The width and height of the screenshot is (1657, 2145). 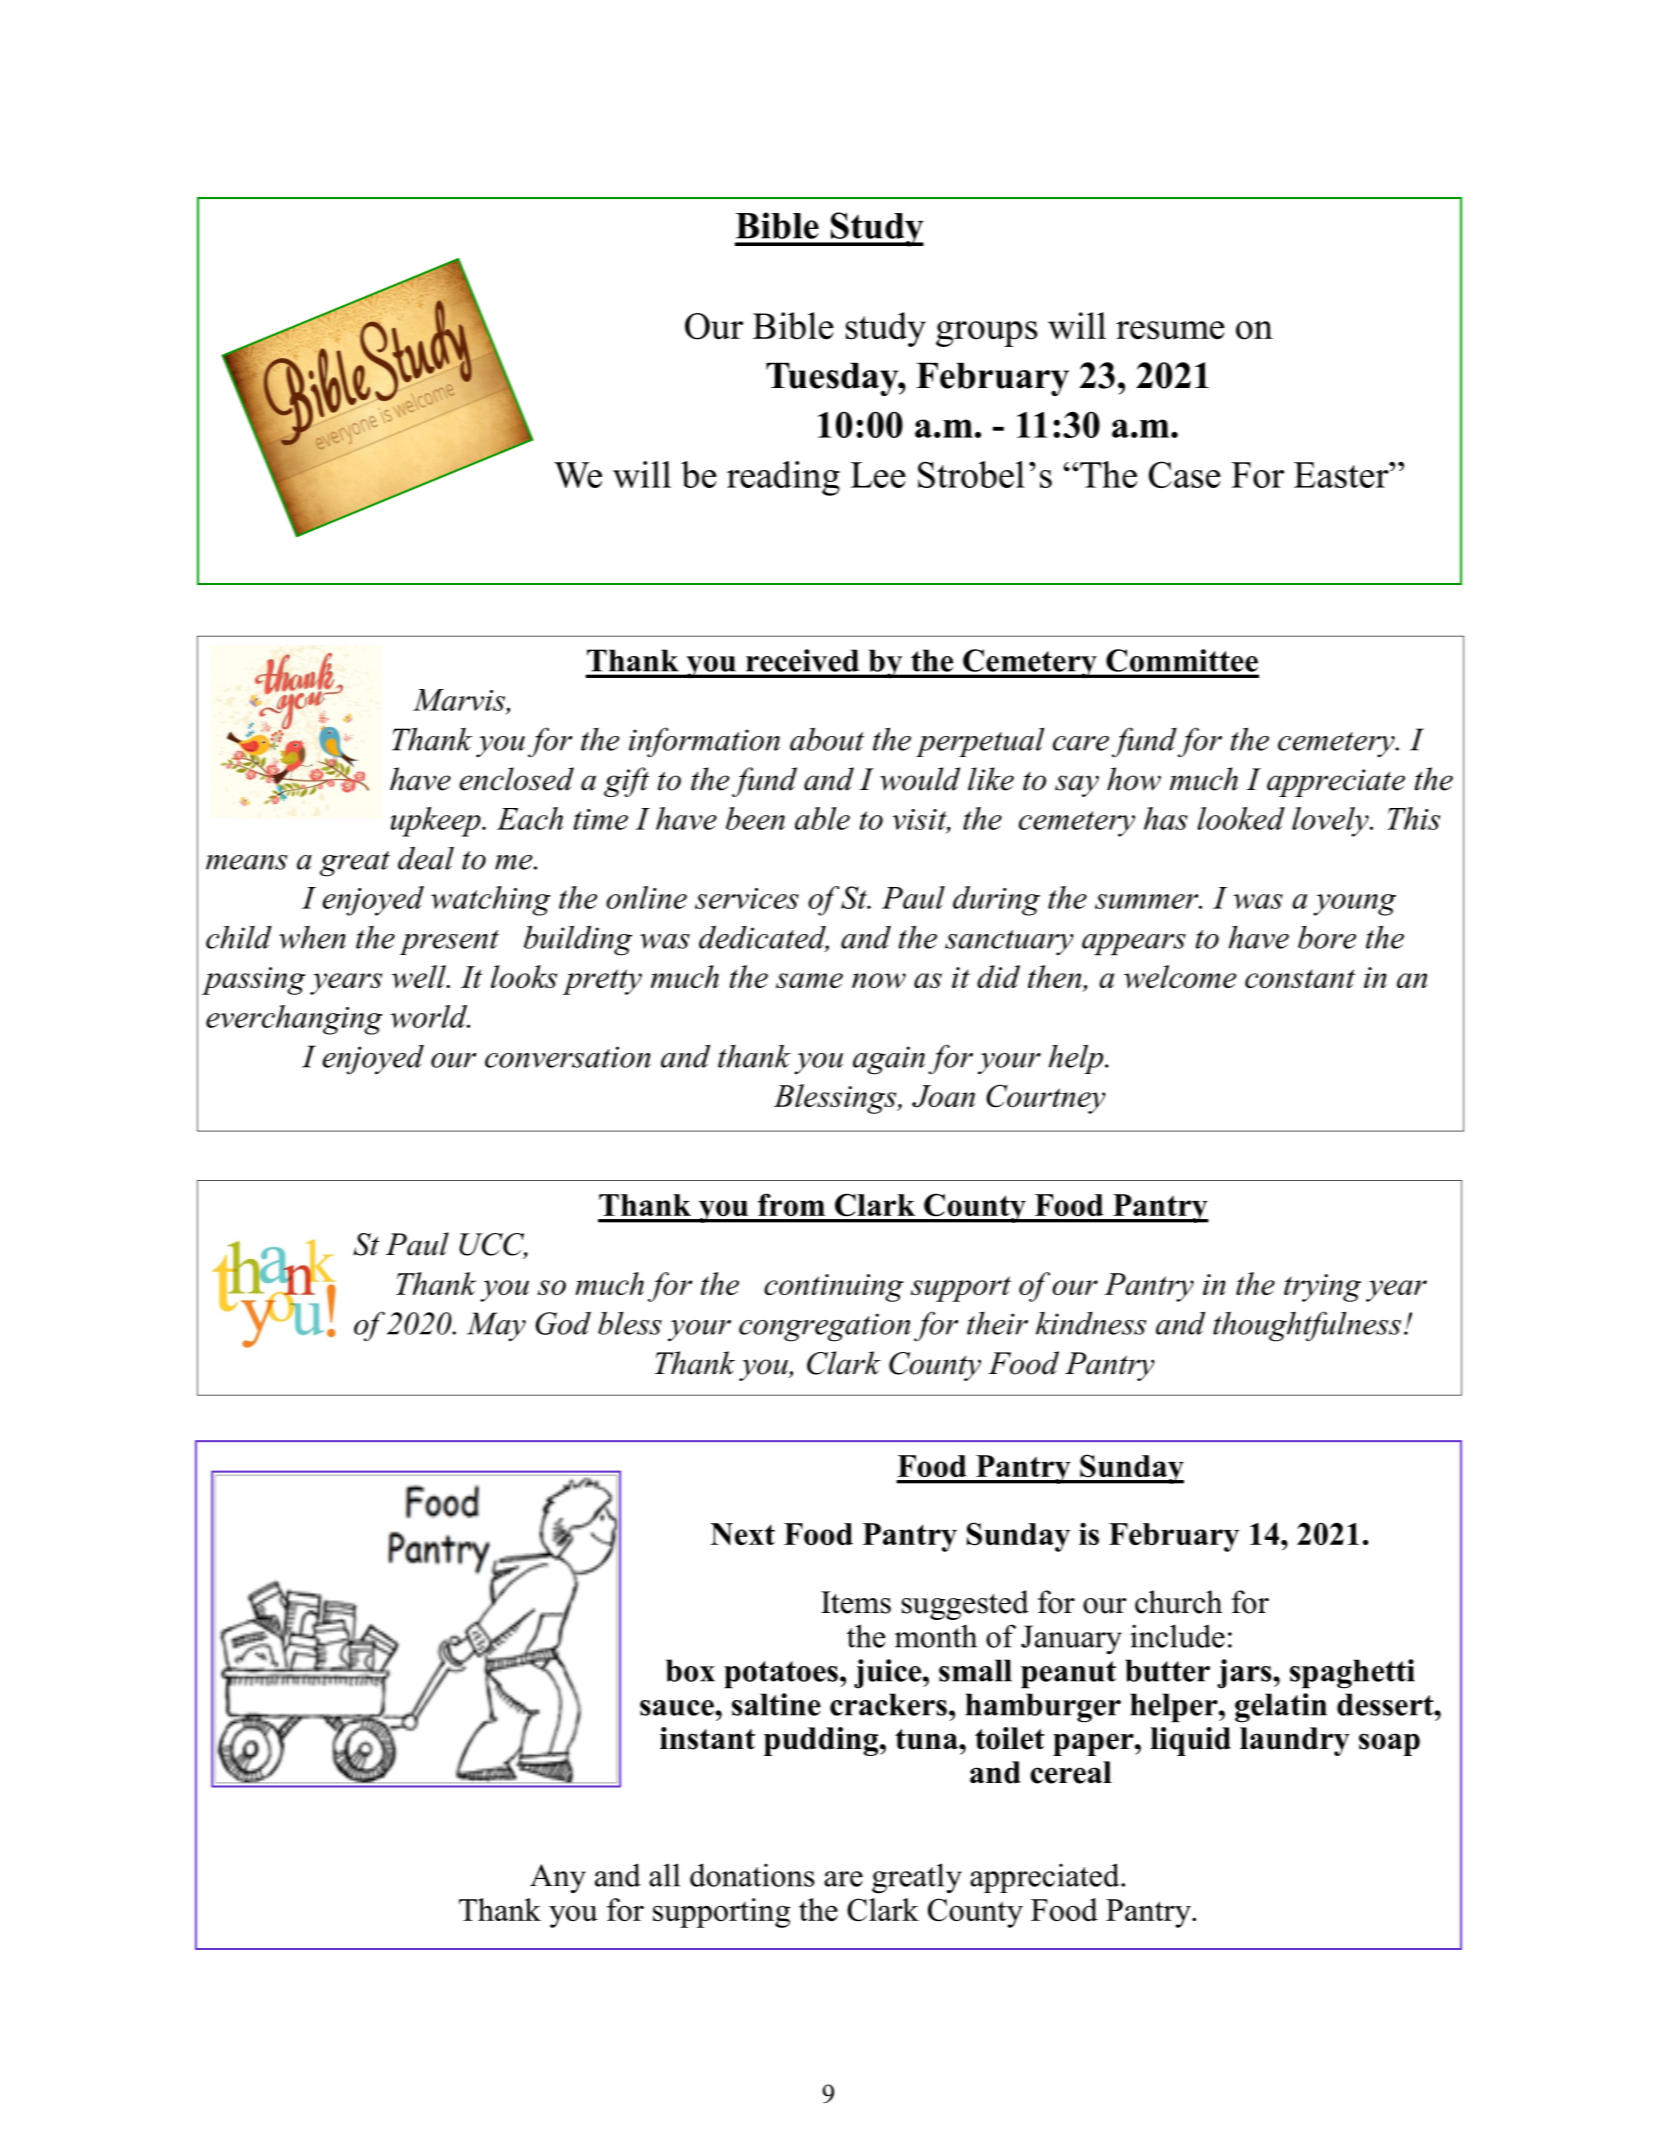 What do you see at coordinates (822, 818) in the screenshot?
I see `able` at bounding box center [822, 818].
